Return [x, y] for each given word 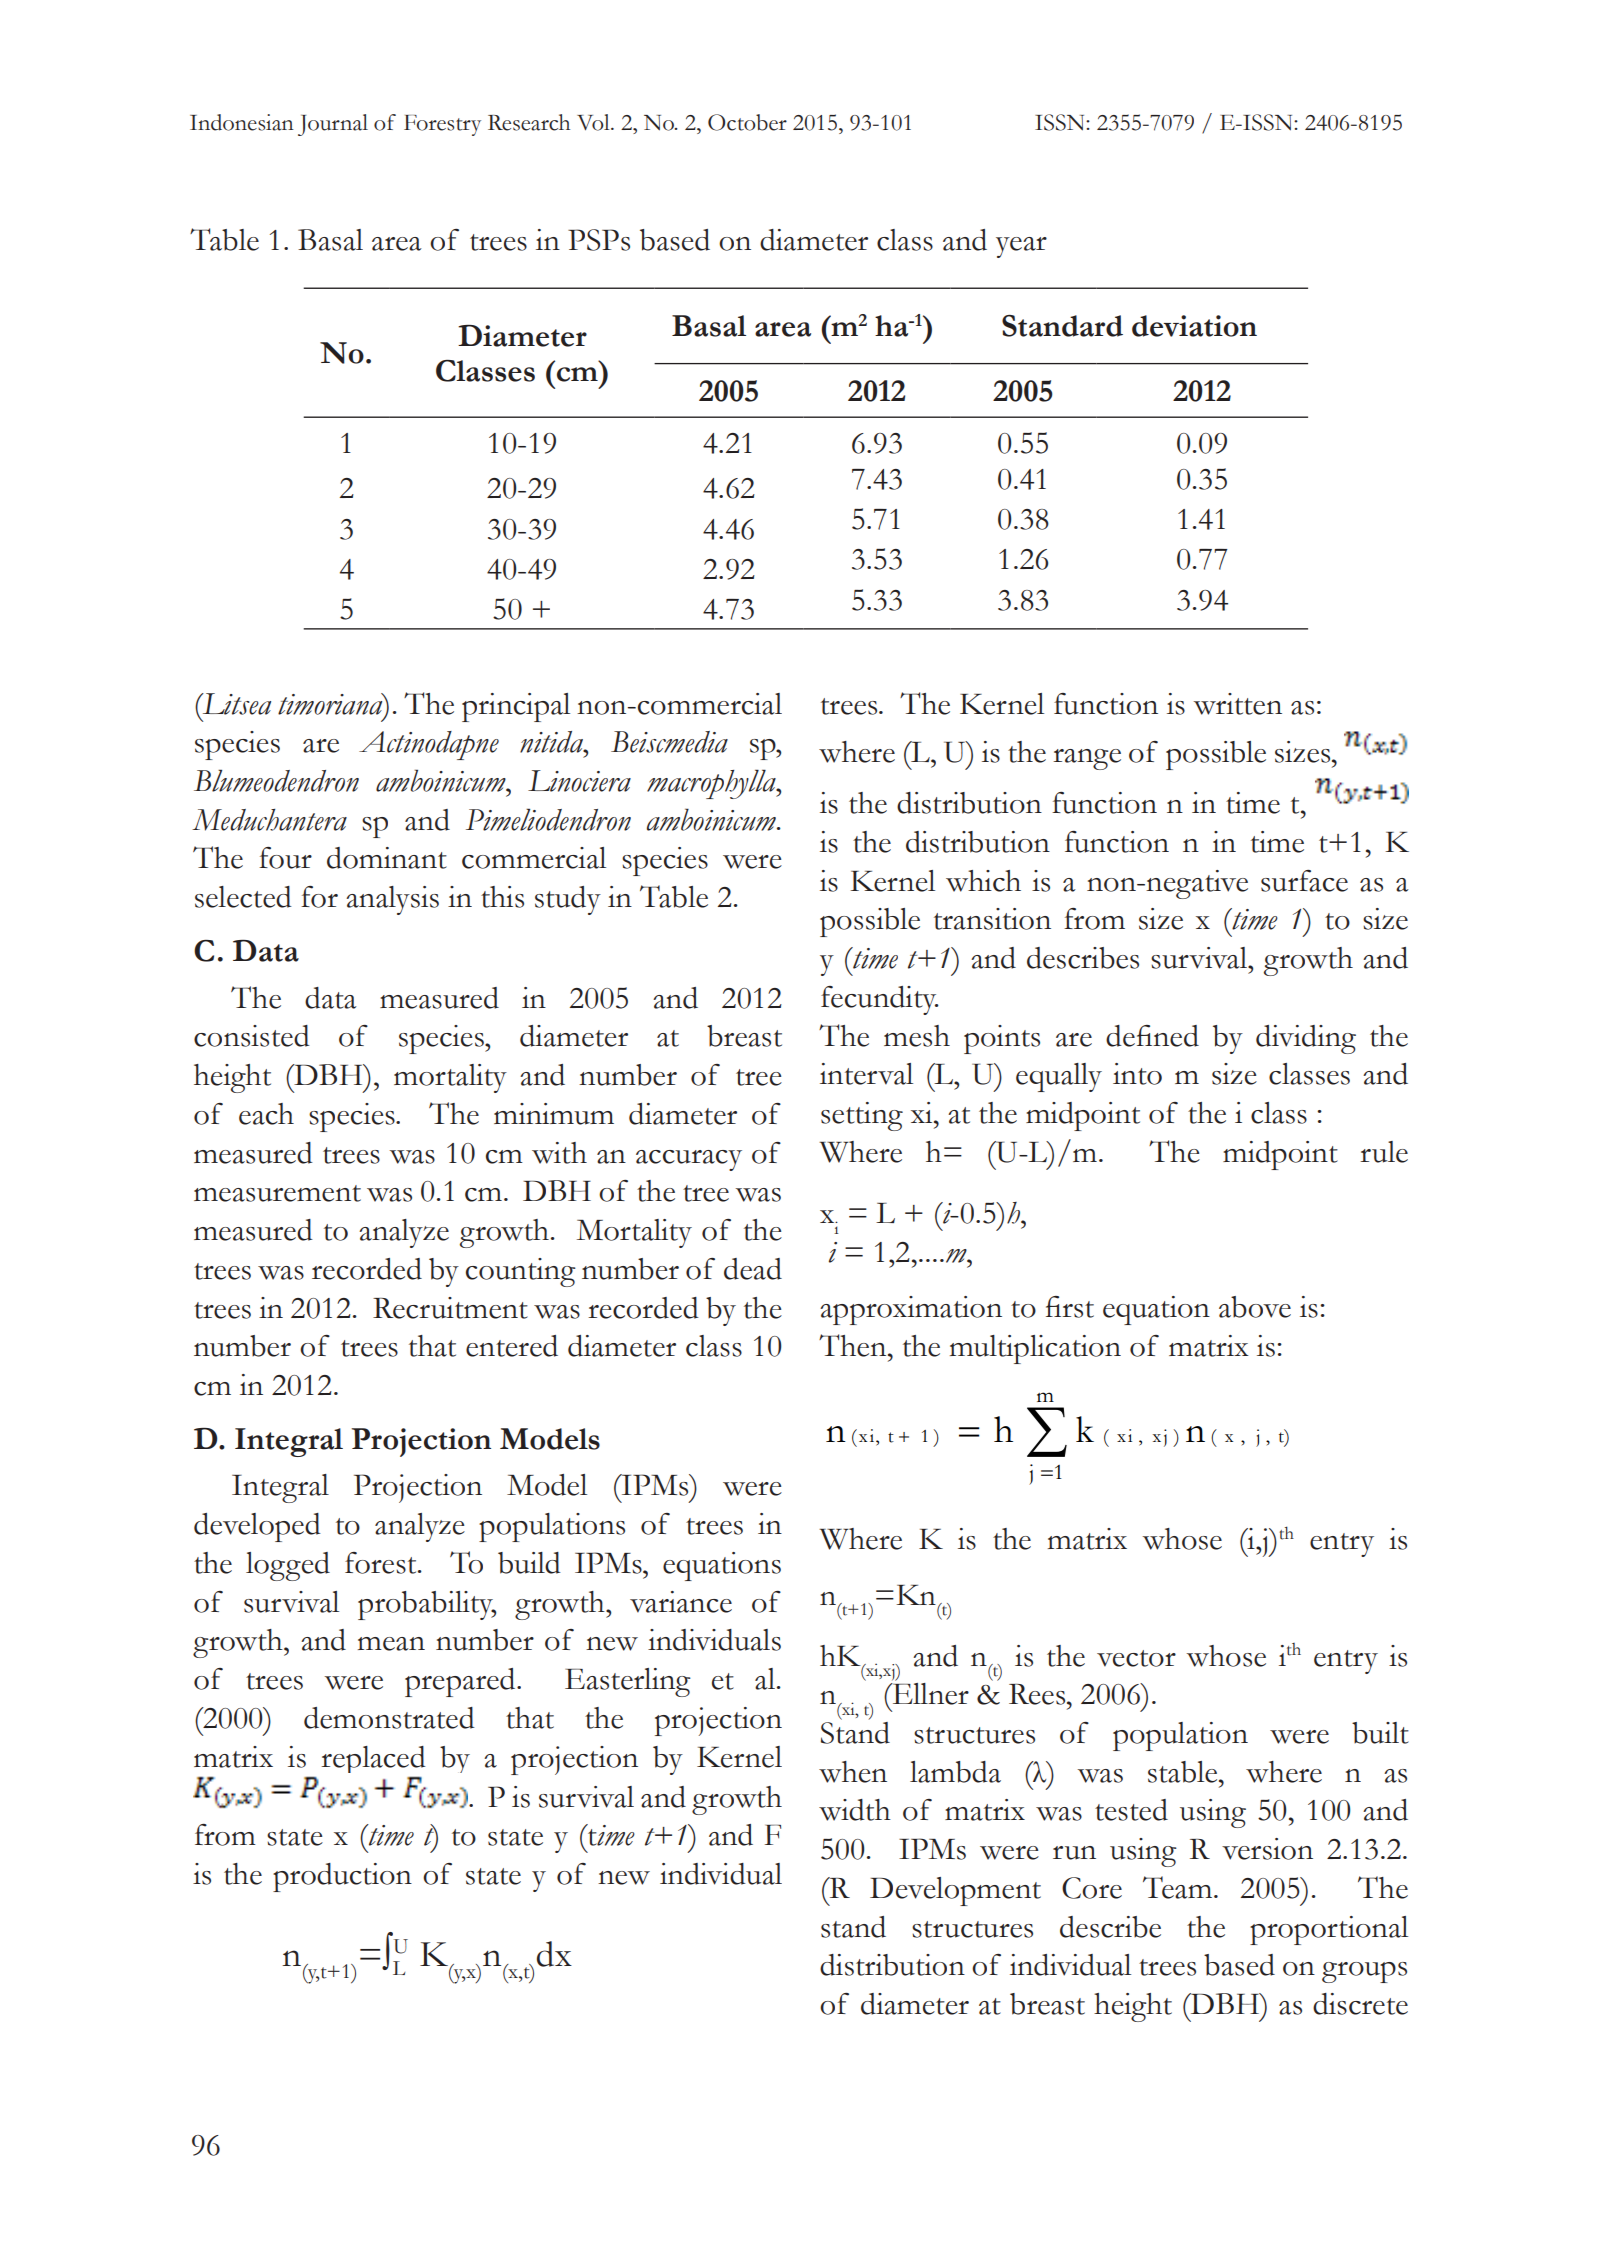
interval [866, 1074]
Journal [333, 125]
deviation [1194, 326]
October [747, 122]
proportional [1329, 1930]
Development [955, 1891]
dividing [1306, 1039]
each [266, 1114]
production [342, 1877]
